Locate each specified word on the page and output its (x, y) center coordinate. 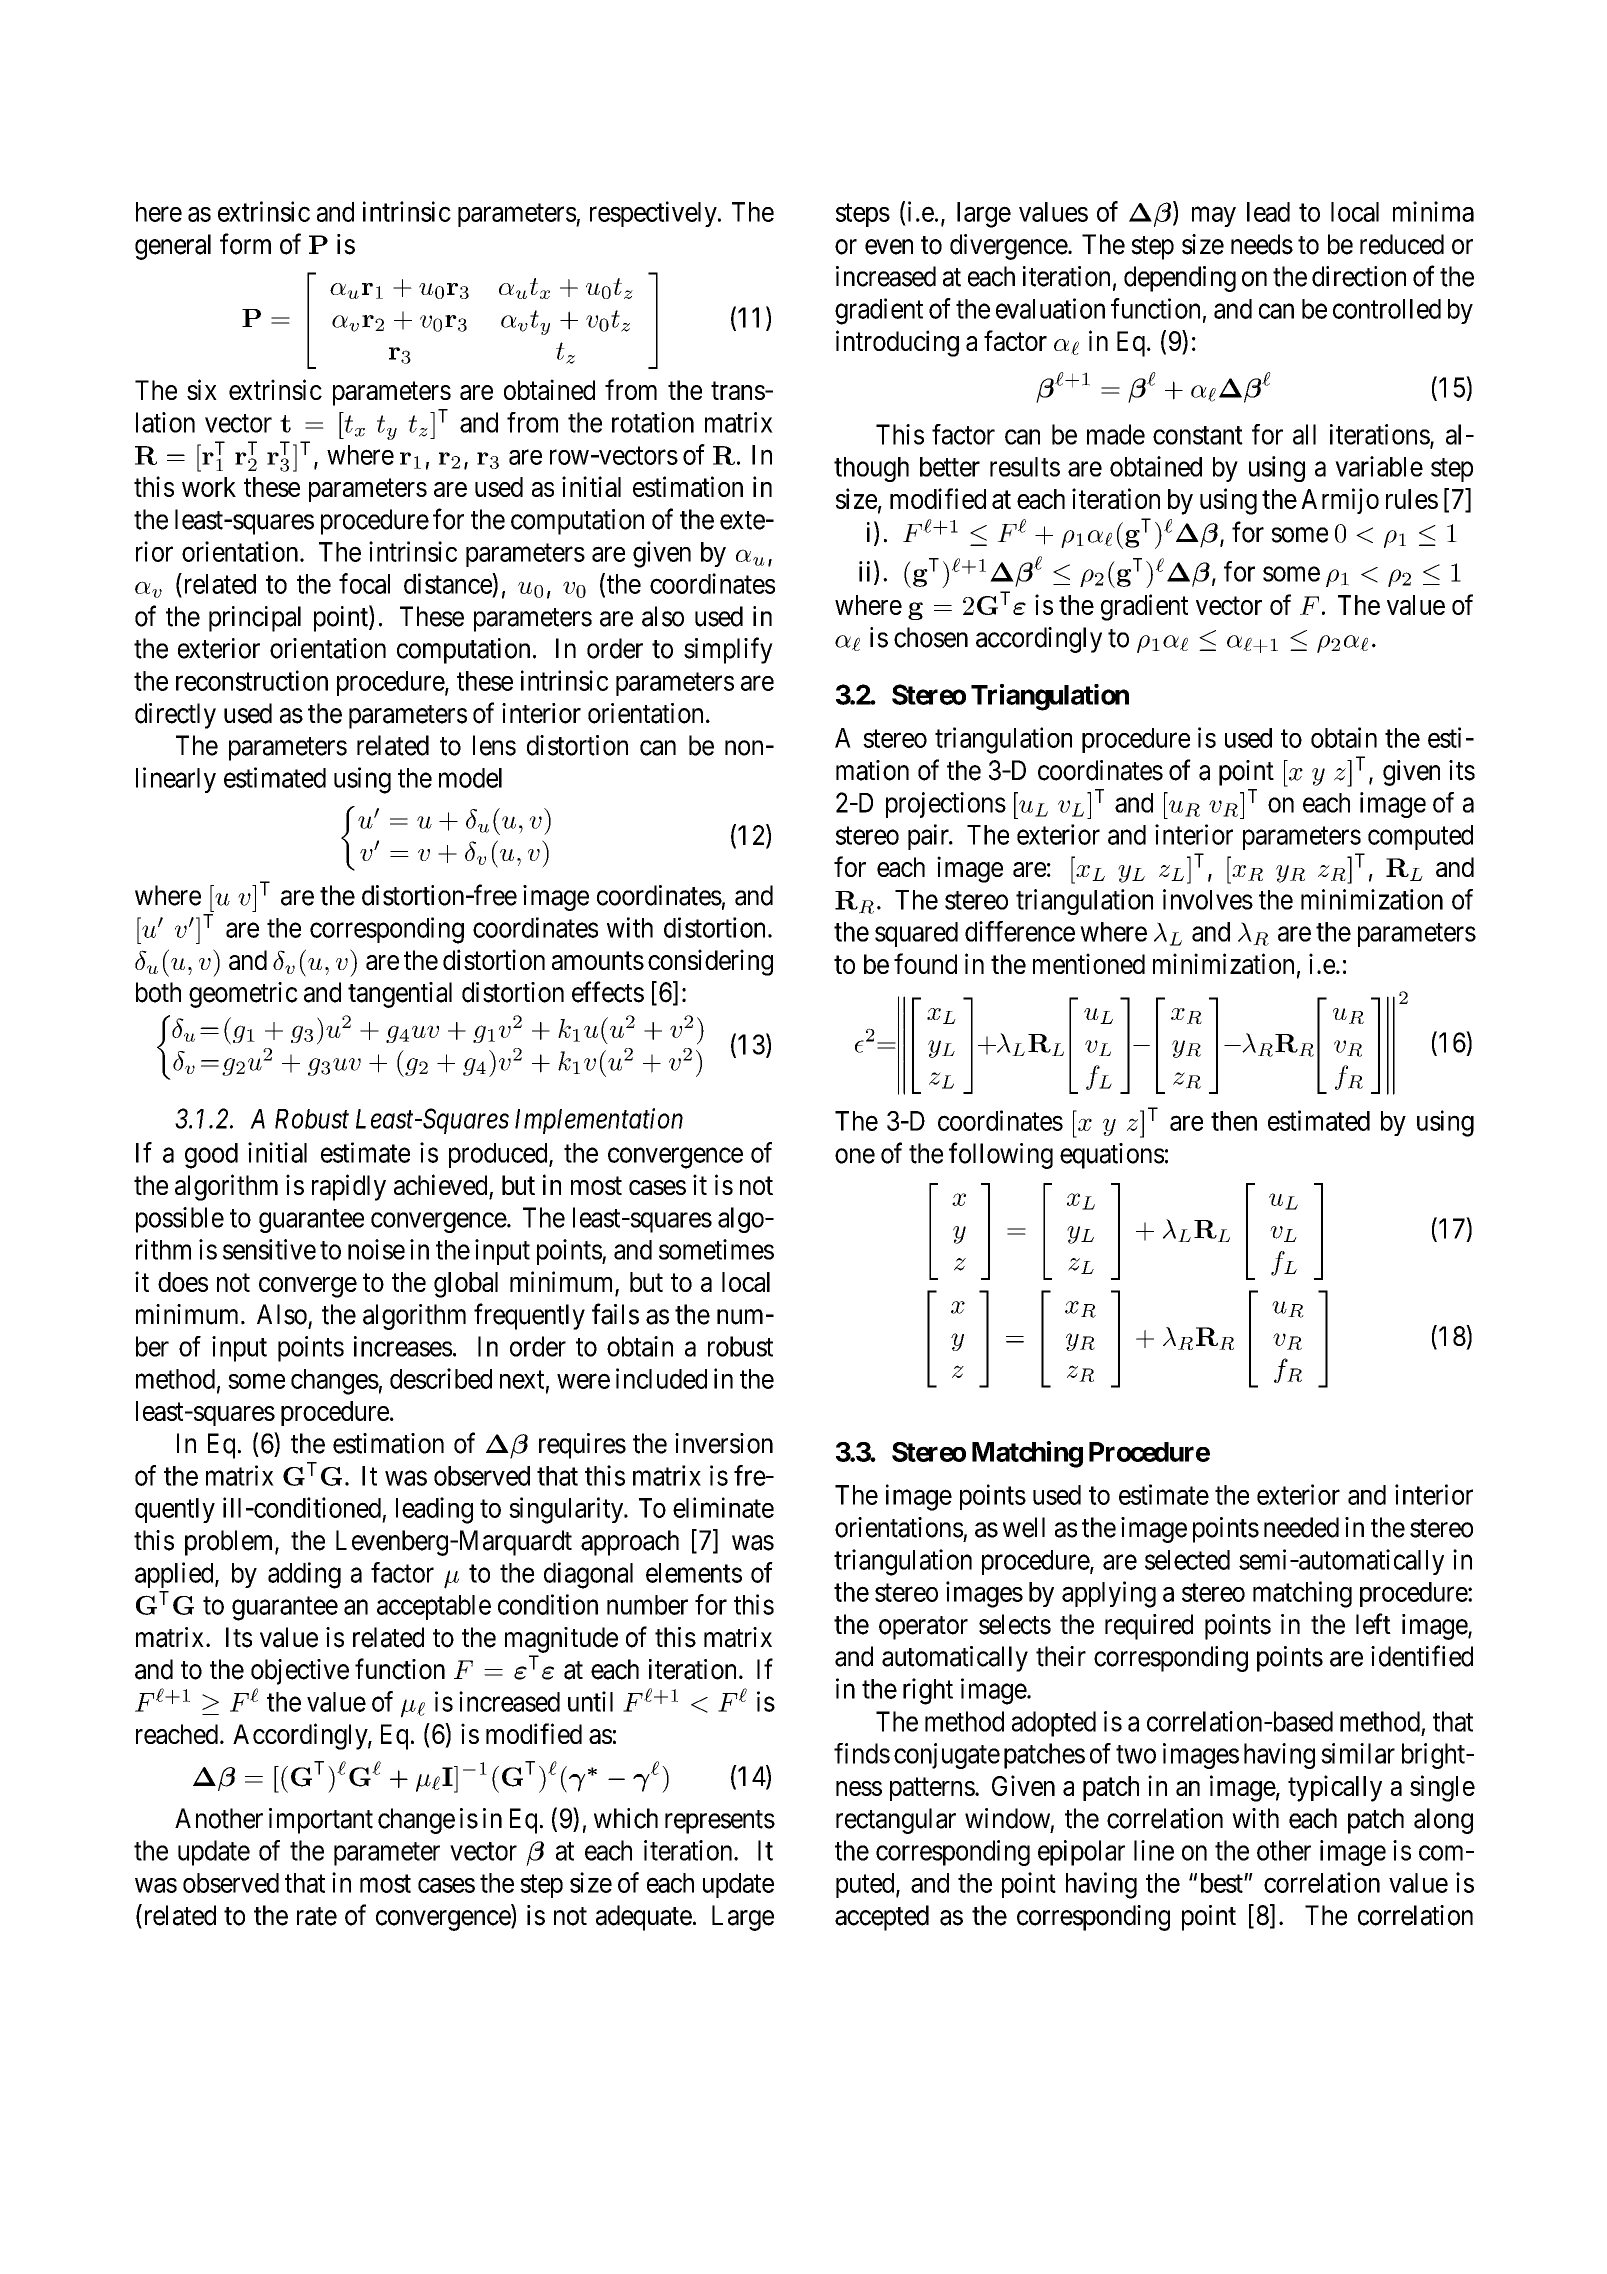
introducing (897, 343)
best (1223, 1883)
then (1234, 1121)
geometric (243, 995)
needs (1262, 244)
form (245, 244)
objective (300, 1672)
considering (710, 962)
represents (720, 1822)
